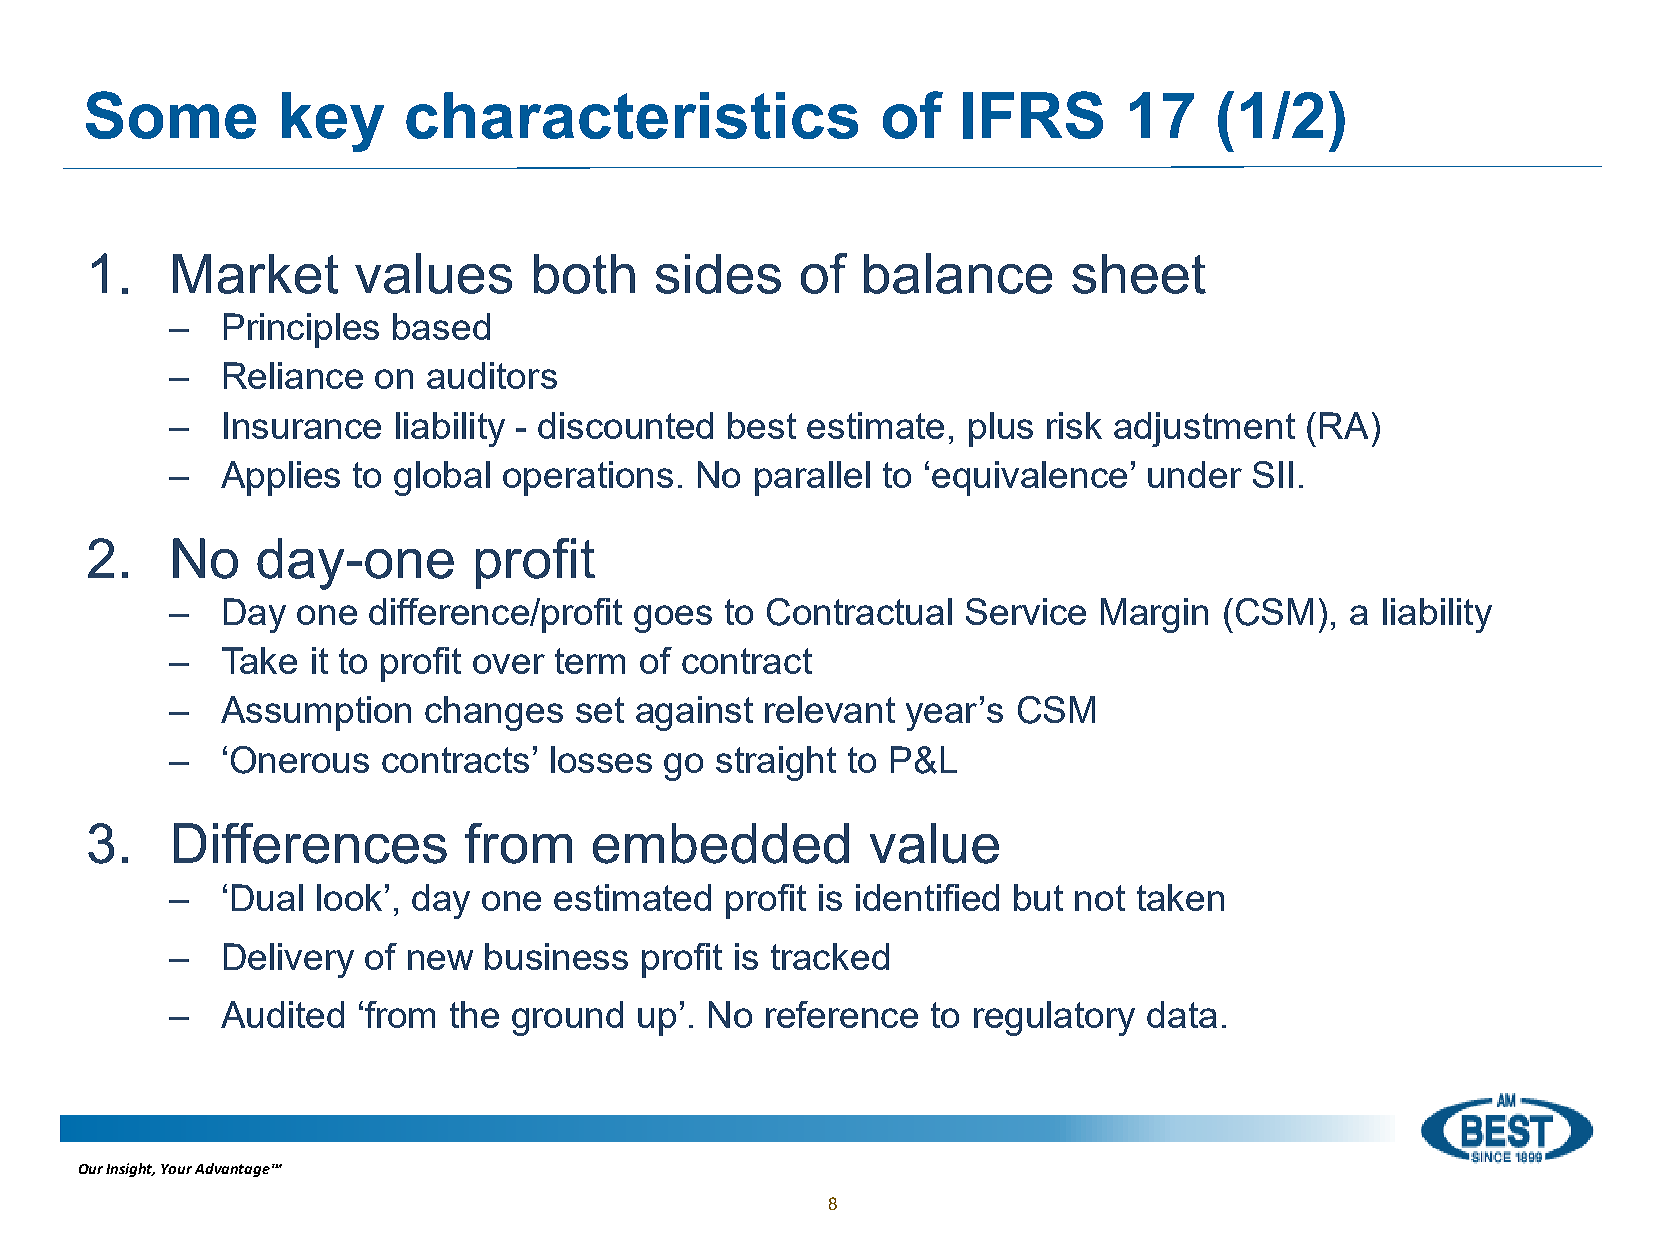  Describe the element at coordinates (567, 1018) in the screenshot. I see `ground` at that location.
